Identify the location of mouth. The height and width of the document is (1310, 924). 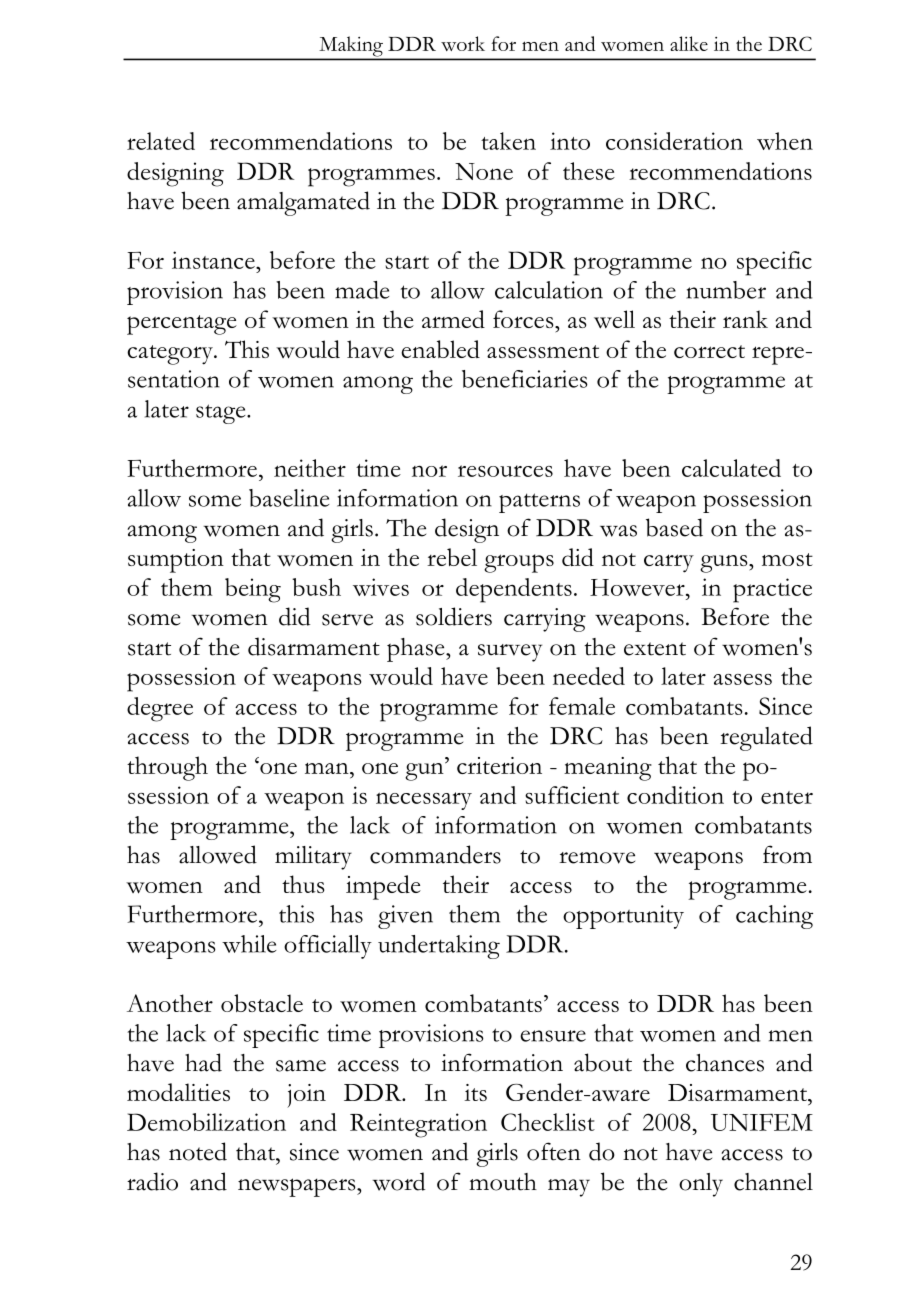
(503, 1182).
